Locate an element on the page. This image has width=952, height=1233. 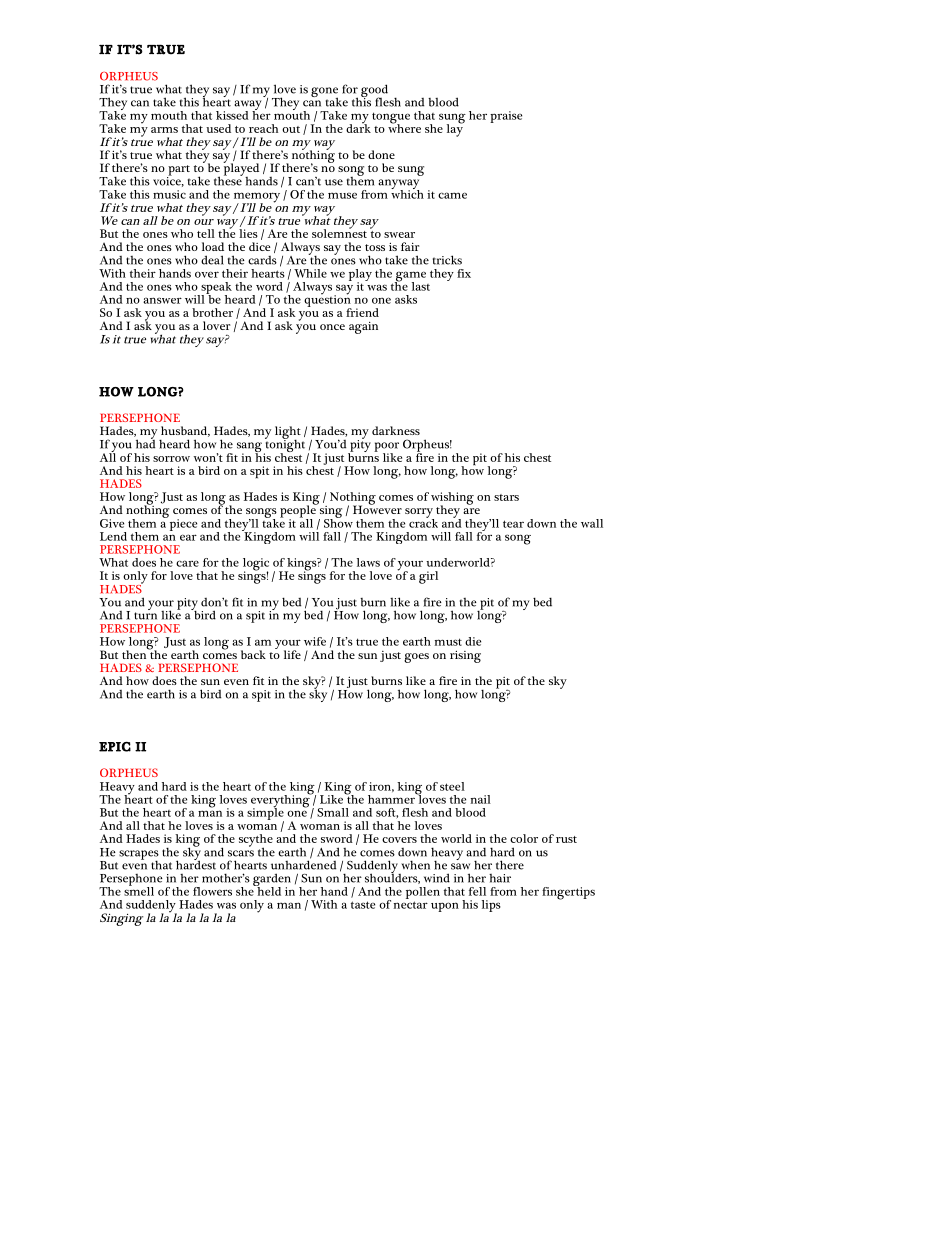
wife is located at coordinates (315, 641).
